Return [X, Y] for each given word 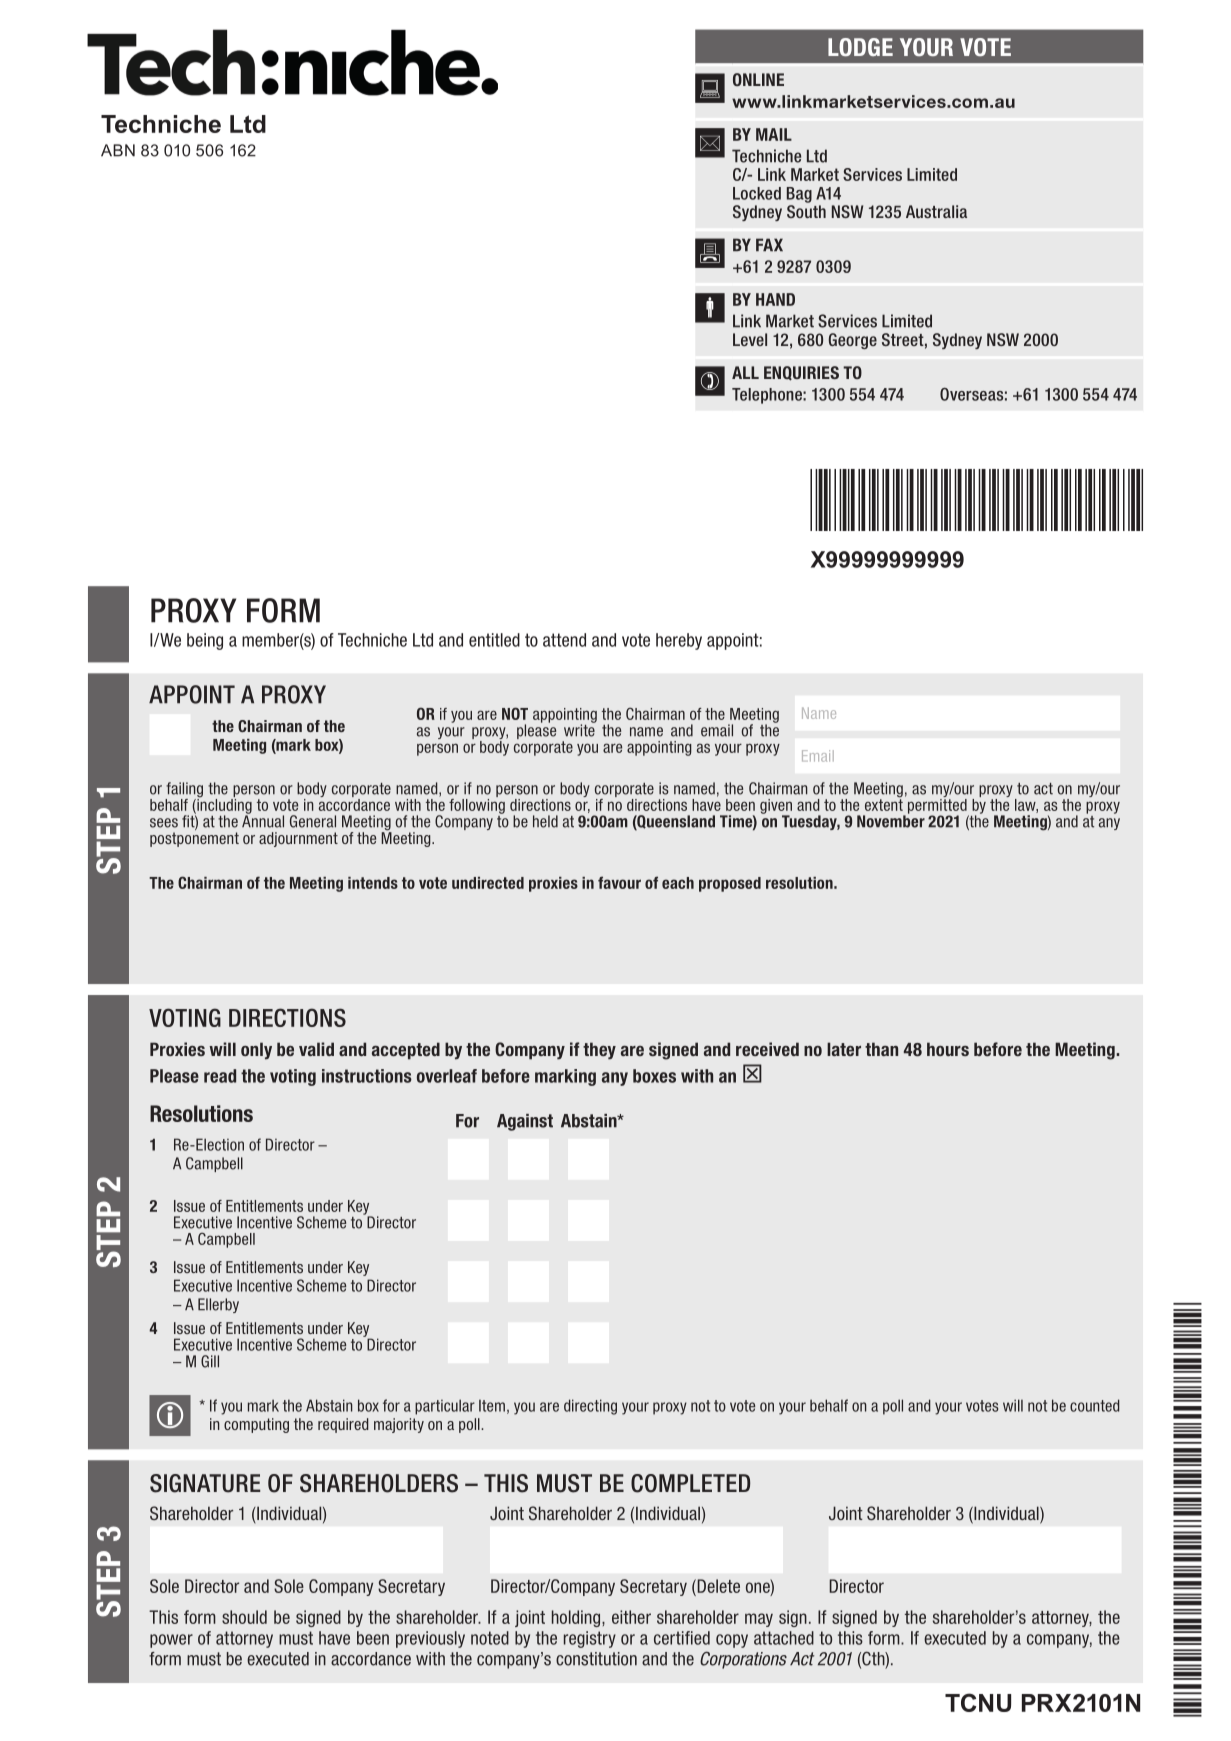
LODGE [860, 47]
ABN [118, 150]
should [244, 1617]
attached [784, 1638]
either [631, 1617]
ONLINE [758, 79]
